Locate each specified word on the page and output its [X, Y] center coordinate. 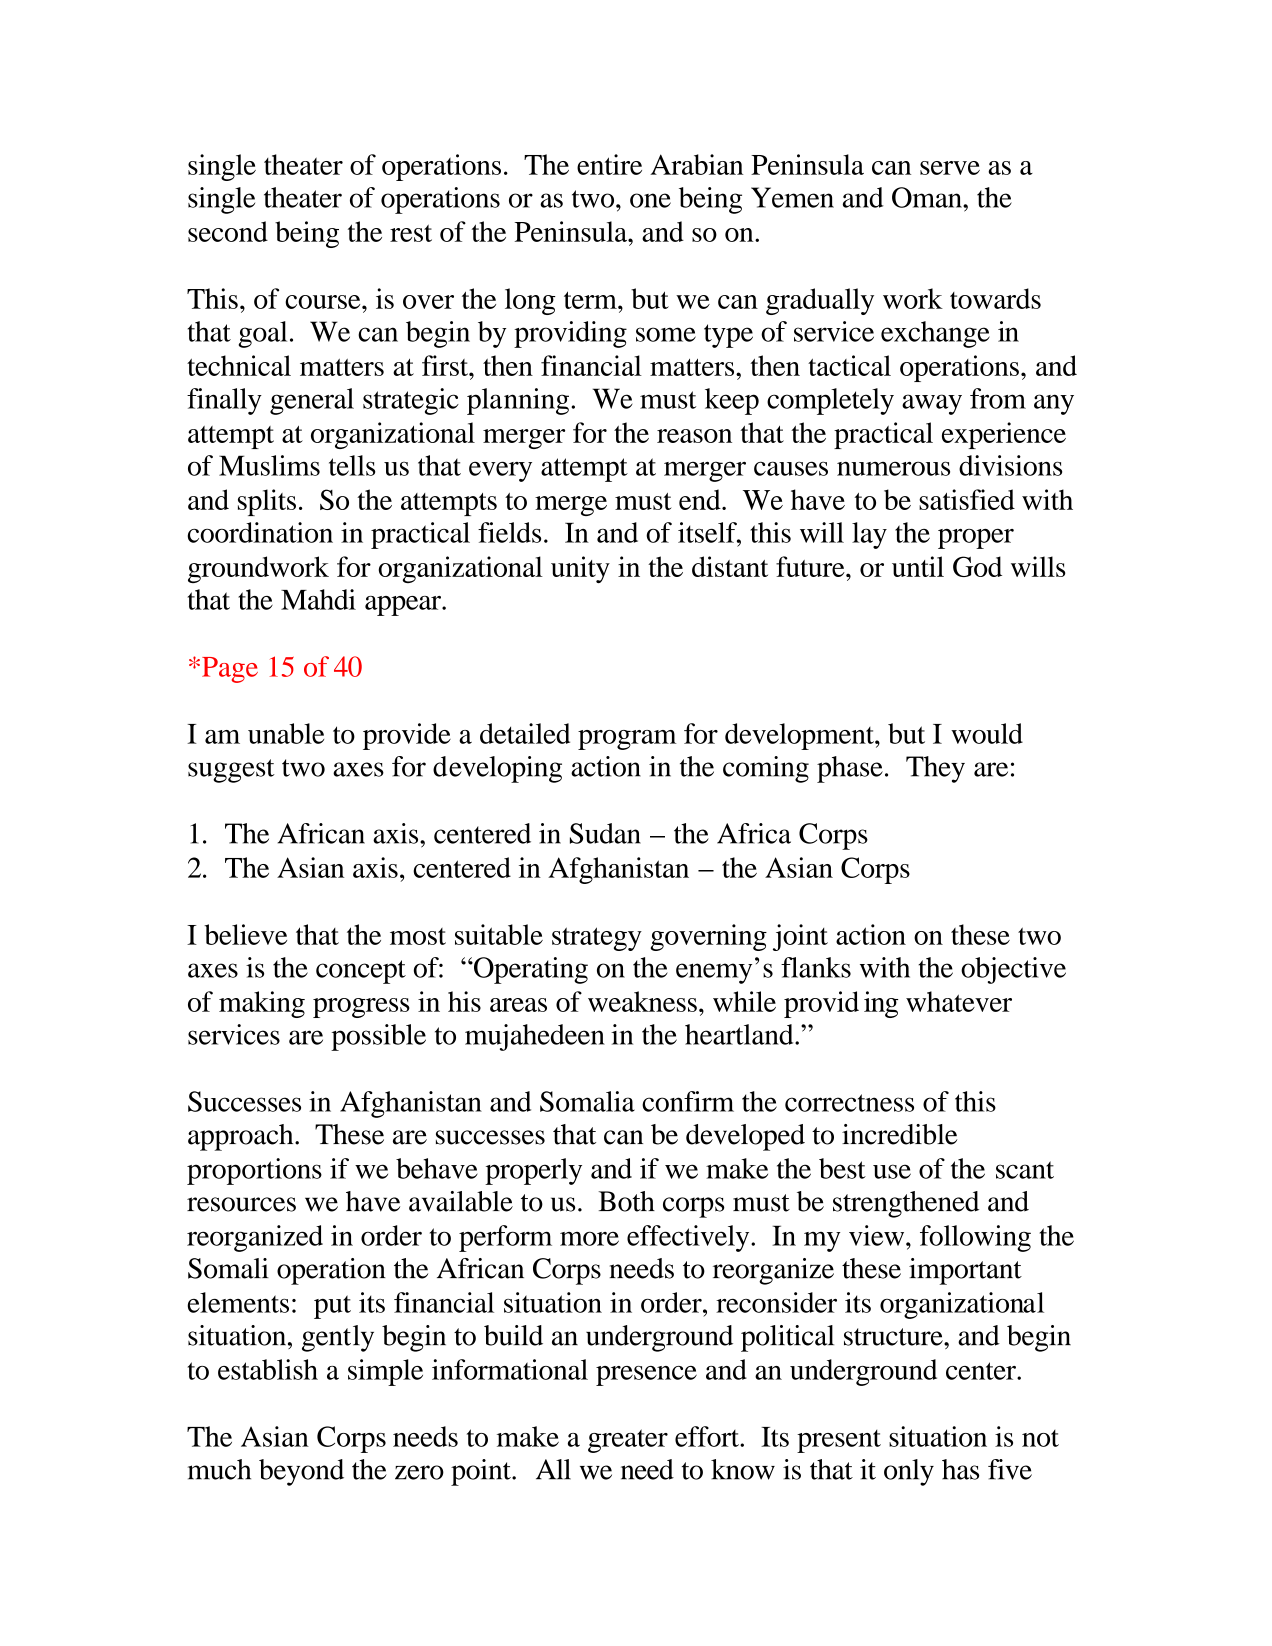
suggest [231, 771]
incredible [899, 1134]
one [650, 200]
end [701, 499]
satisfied [967, 499]
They [935, 769]
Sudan [605, 833]
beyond [301, 1472]
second [228, 231]
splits [267, 502]
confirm [688, 1101]
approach [242, 1137]
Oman [928, 197]
